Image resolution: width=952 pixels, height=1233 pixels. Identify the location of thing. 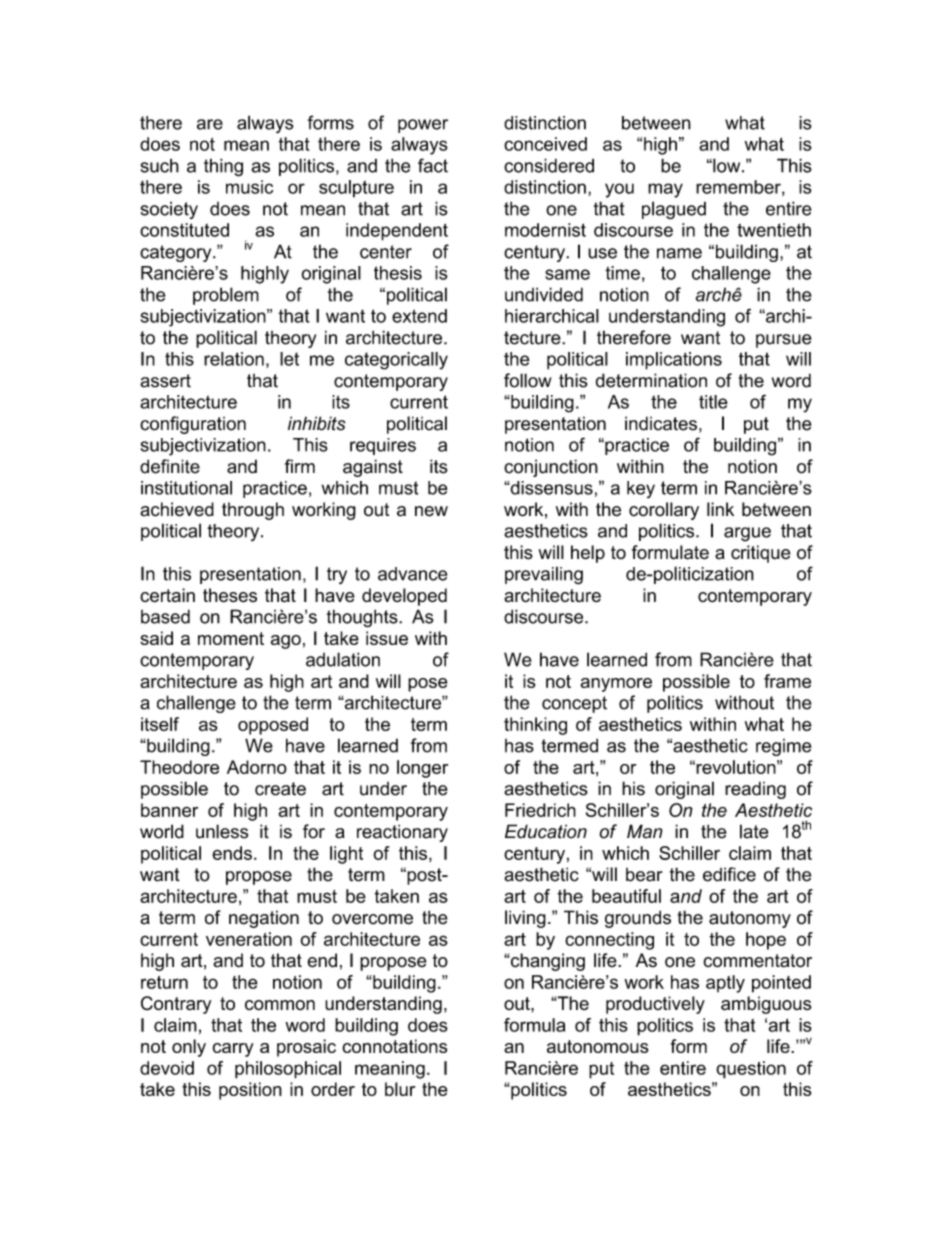
(223, 167).
